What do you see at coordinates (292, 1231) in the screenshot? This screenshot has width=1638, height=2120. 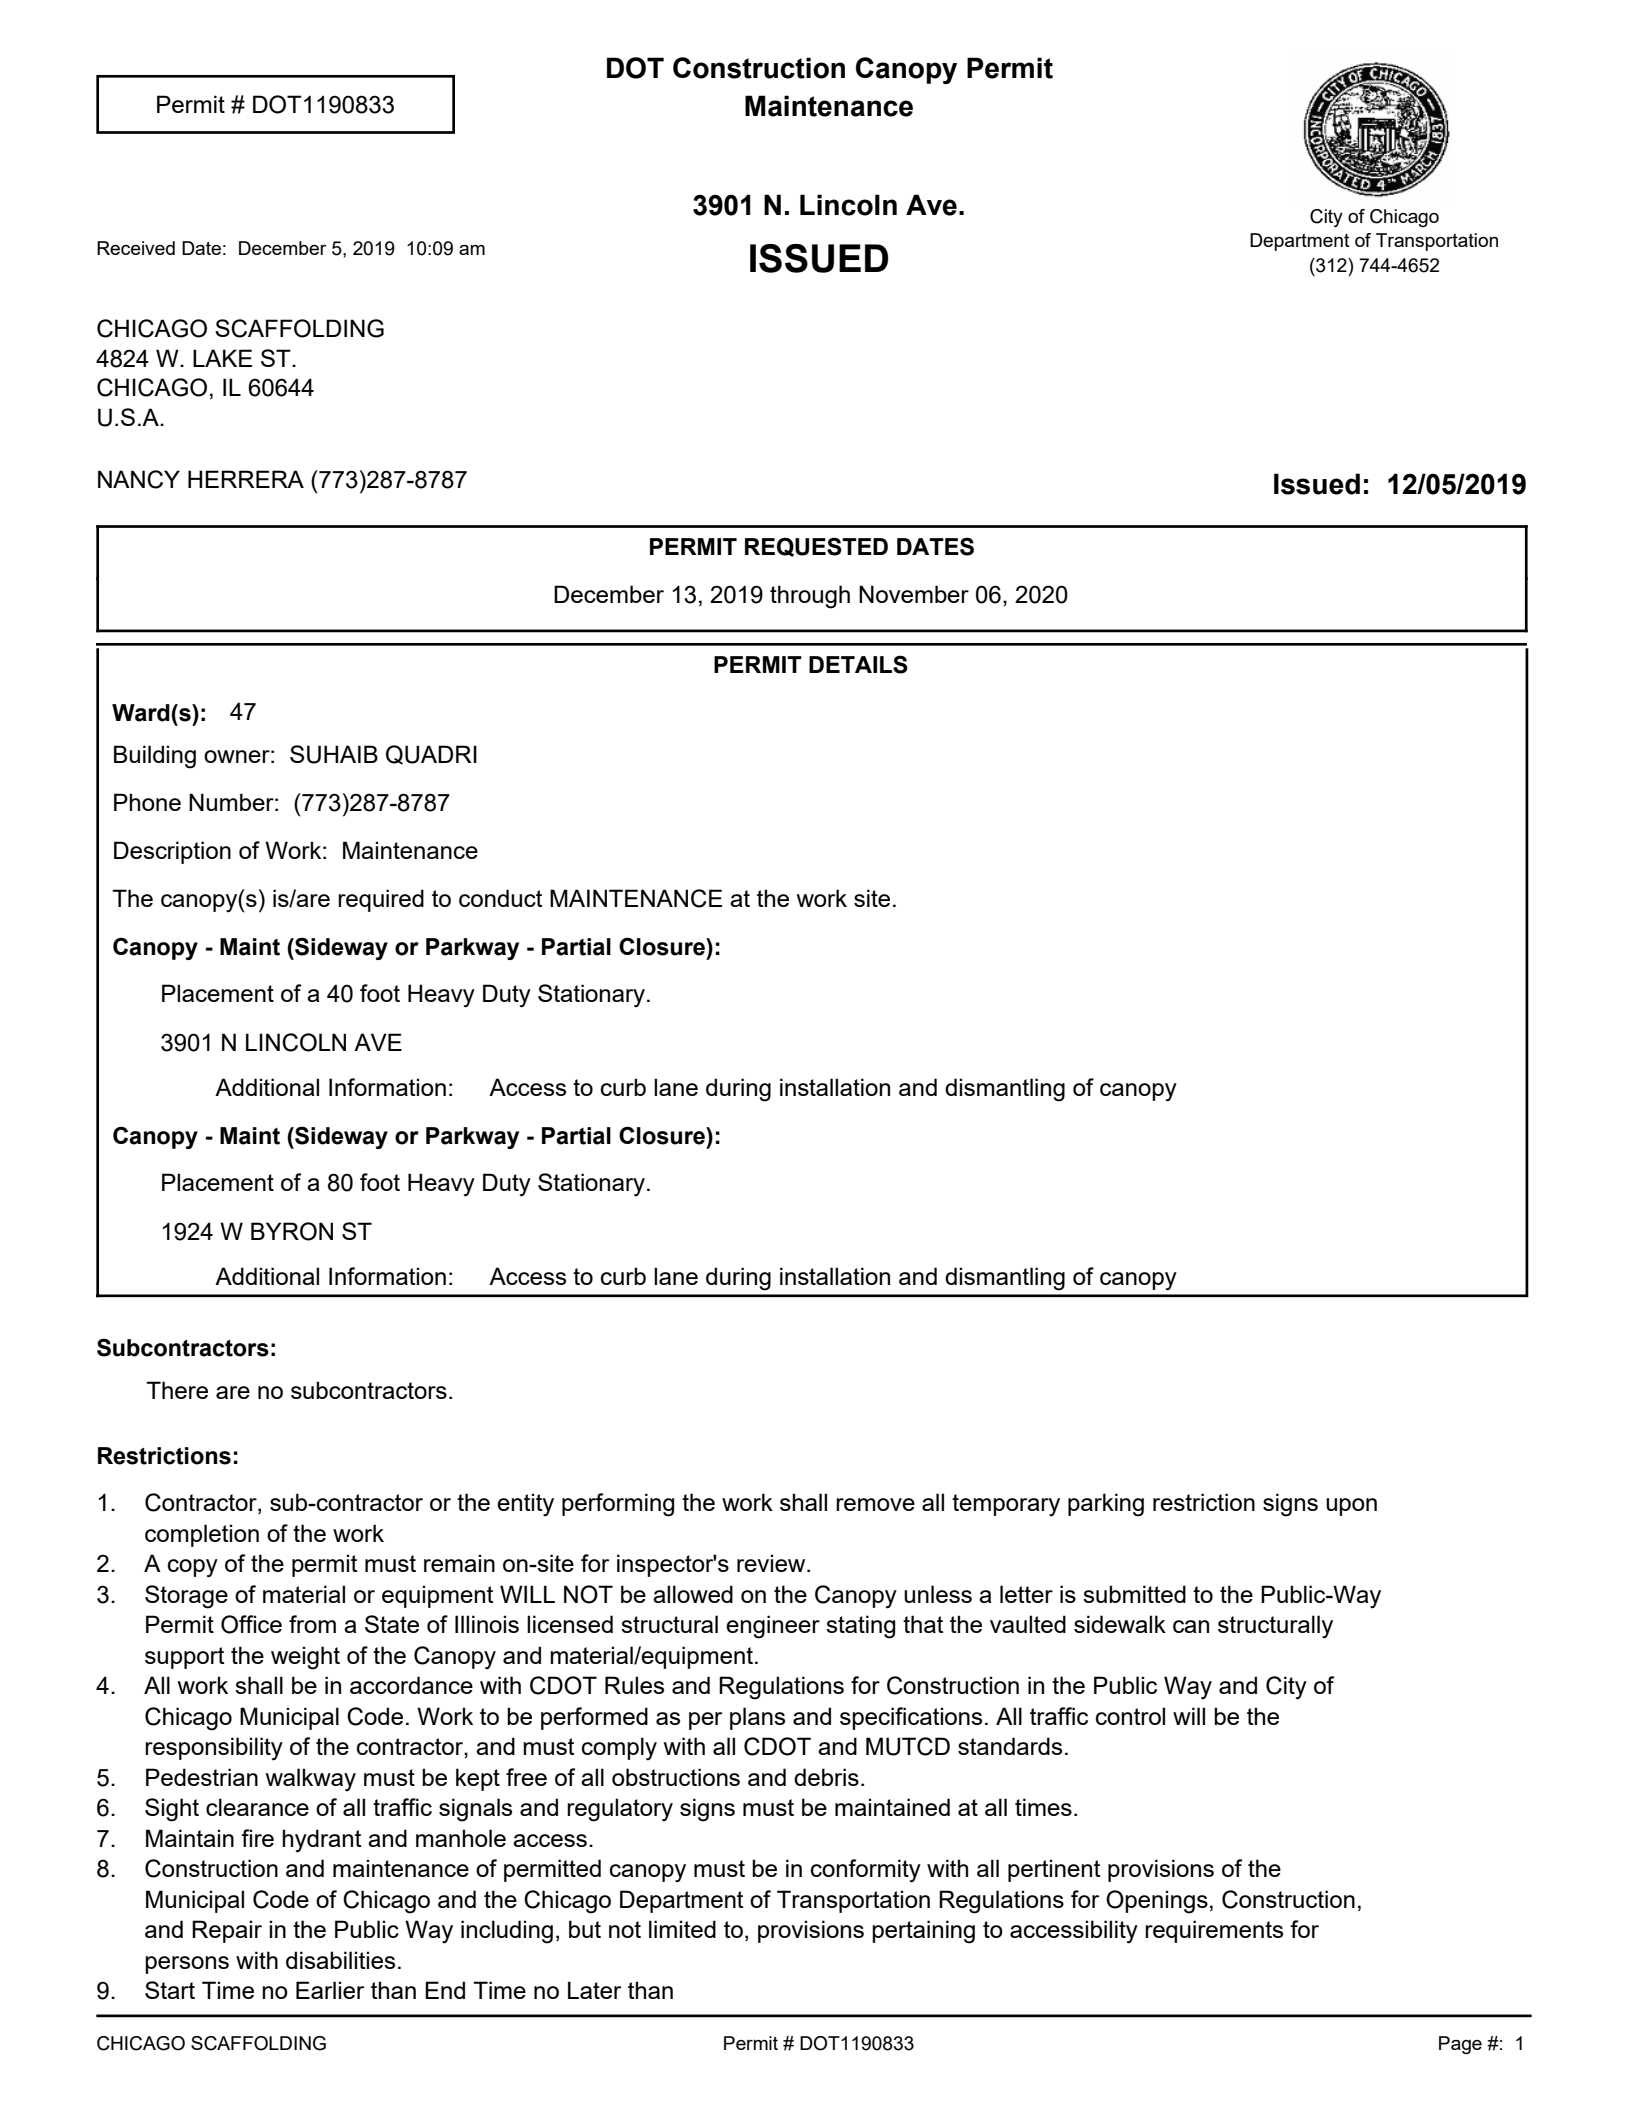 I see `BYRON` at bounding box center [292, 1231].
